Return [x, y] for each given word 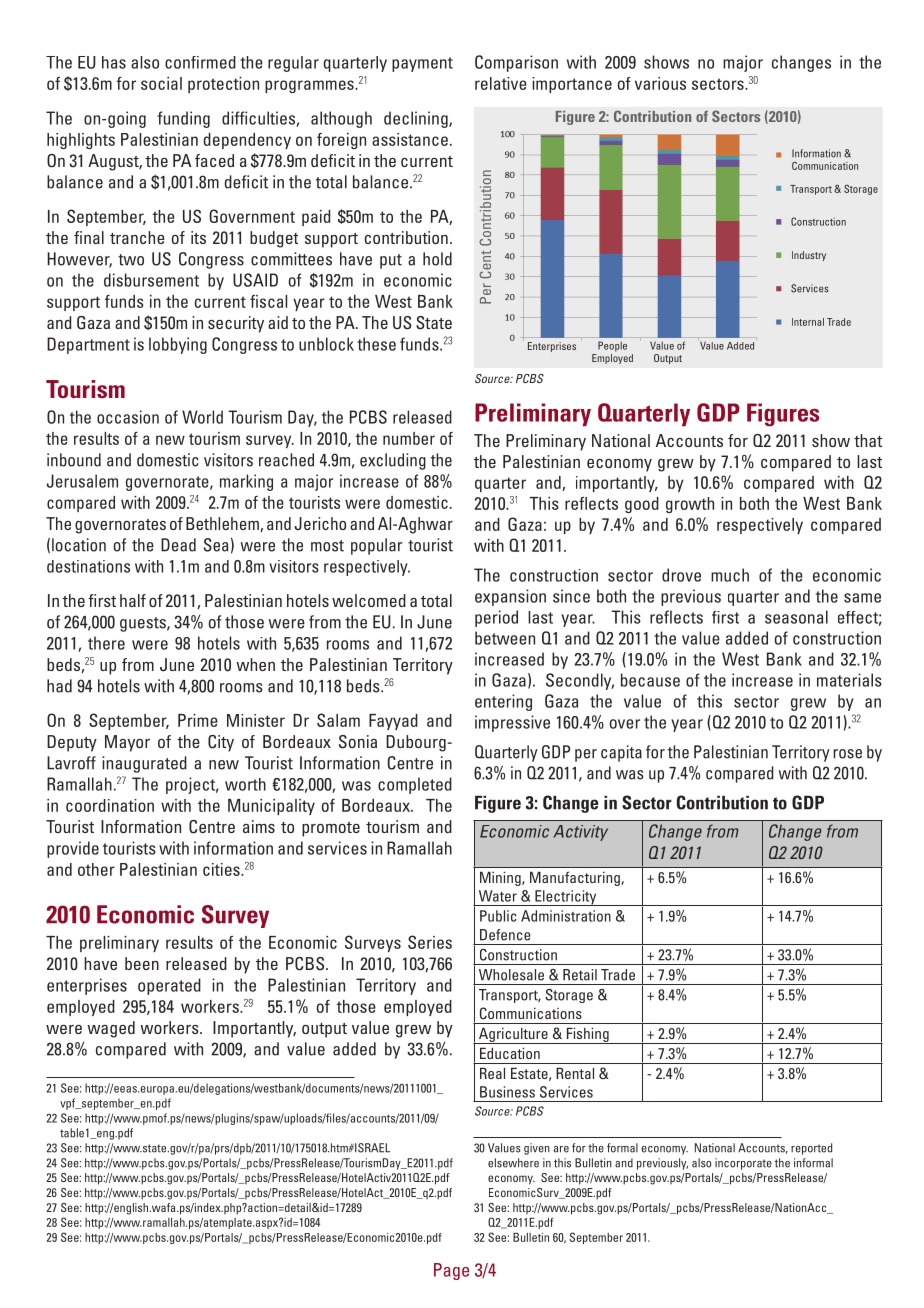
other [96, 869]
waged [111, 1029]
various [660, 83]
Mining [501, 878]
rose [847, 754]
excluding [393, 461]
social [161, 83]
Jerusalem [82, 481]
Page [451, 1271]
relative [501, 83]
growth [690, 505]
